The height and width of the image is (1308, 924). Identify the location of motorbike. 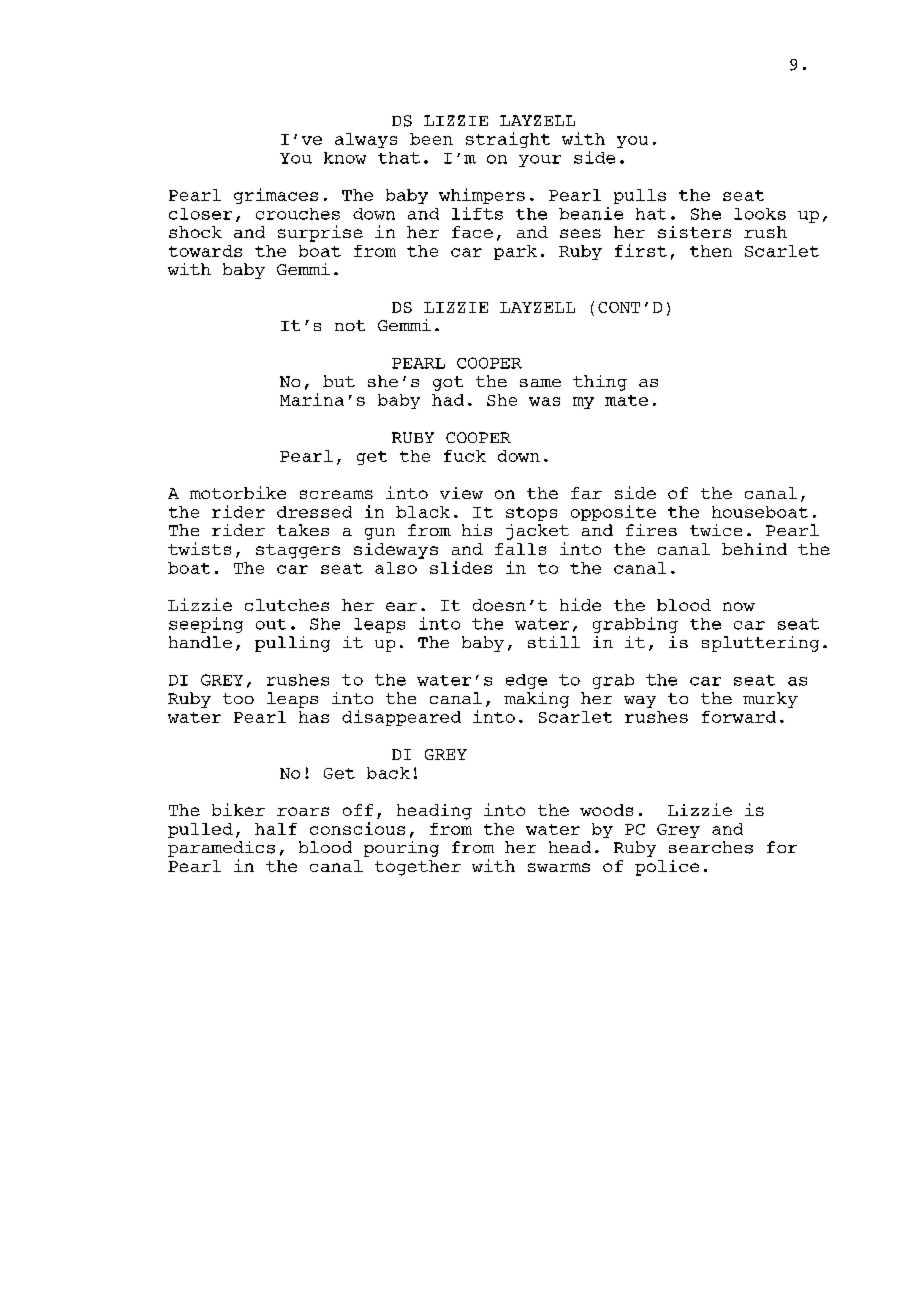
(238, 492).
